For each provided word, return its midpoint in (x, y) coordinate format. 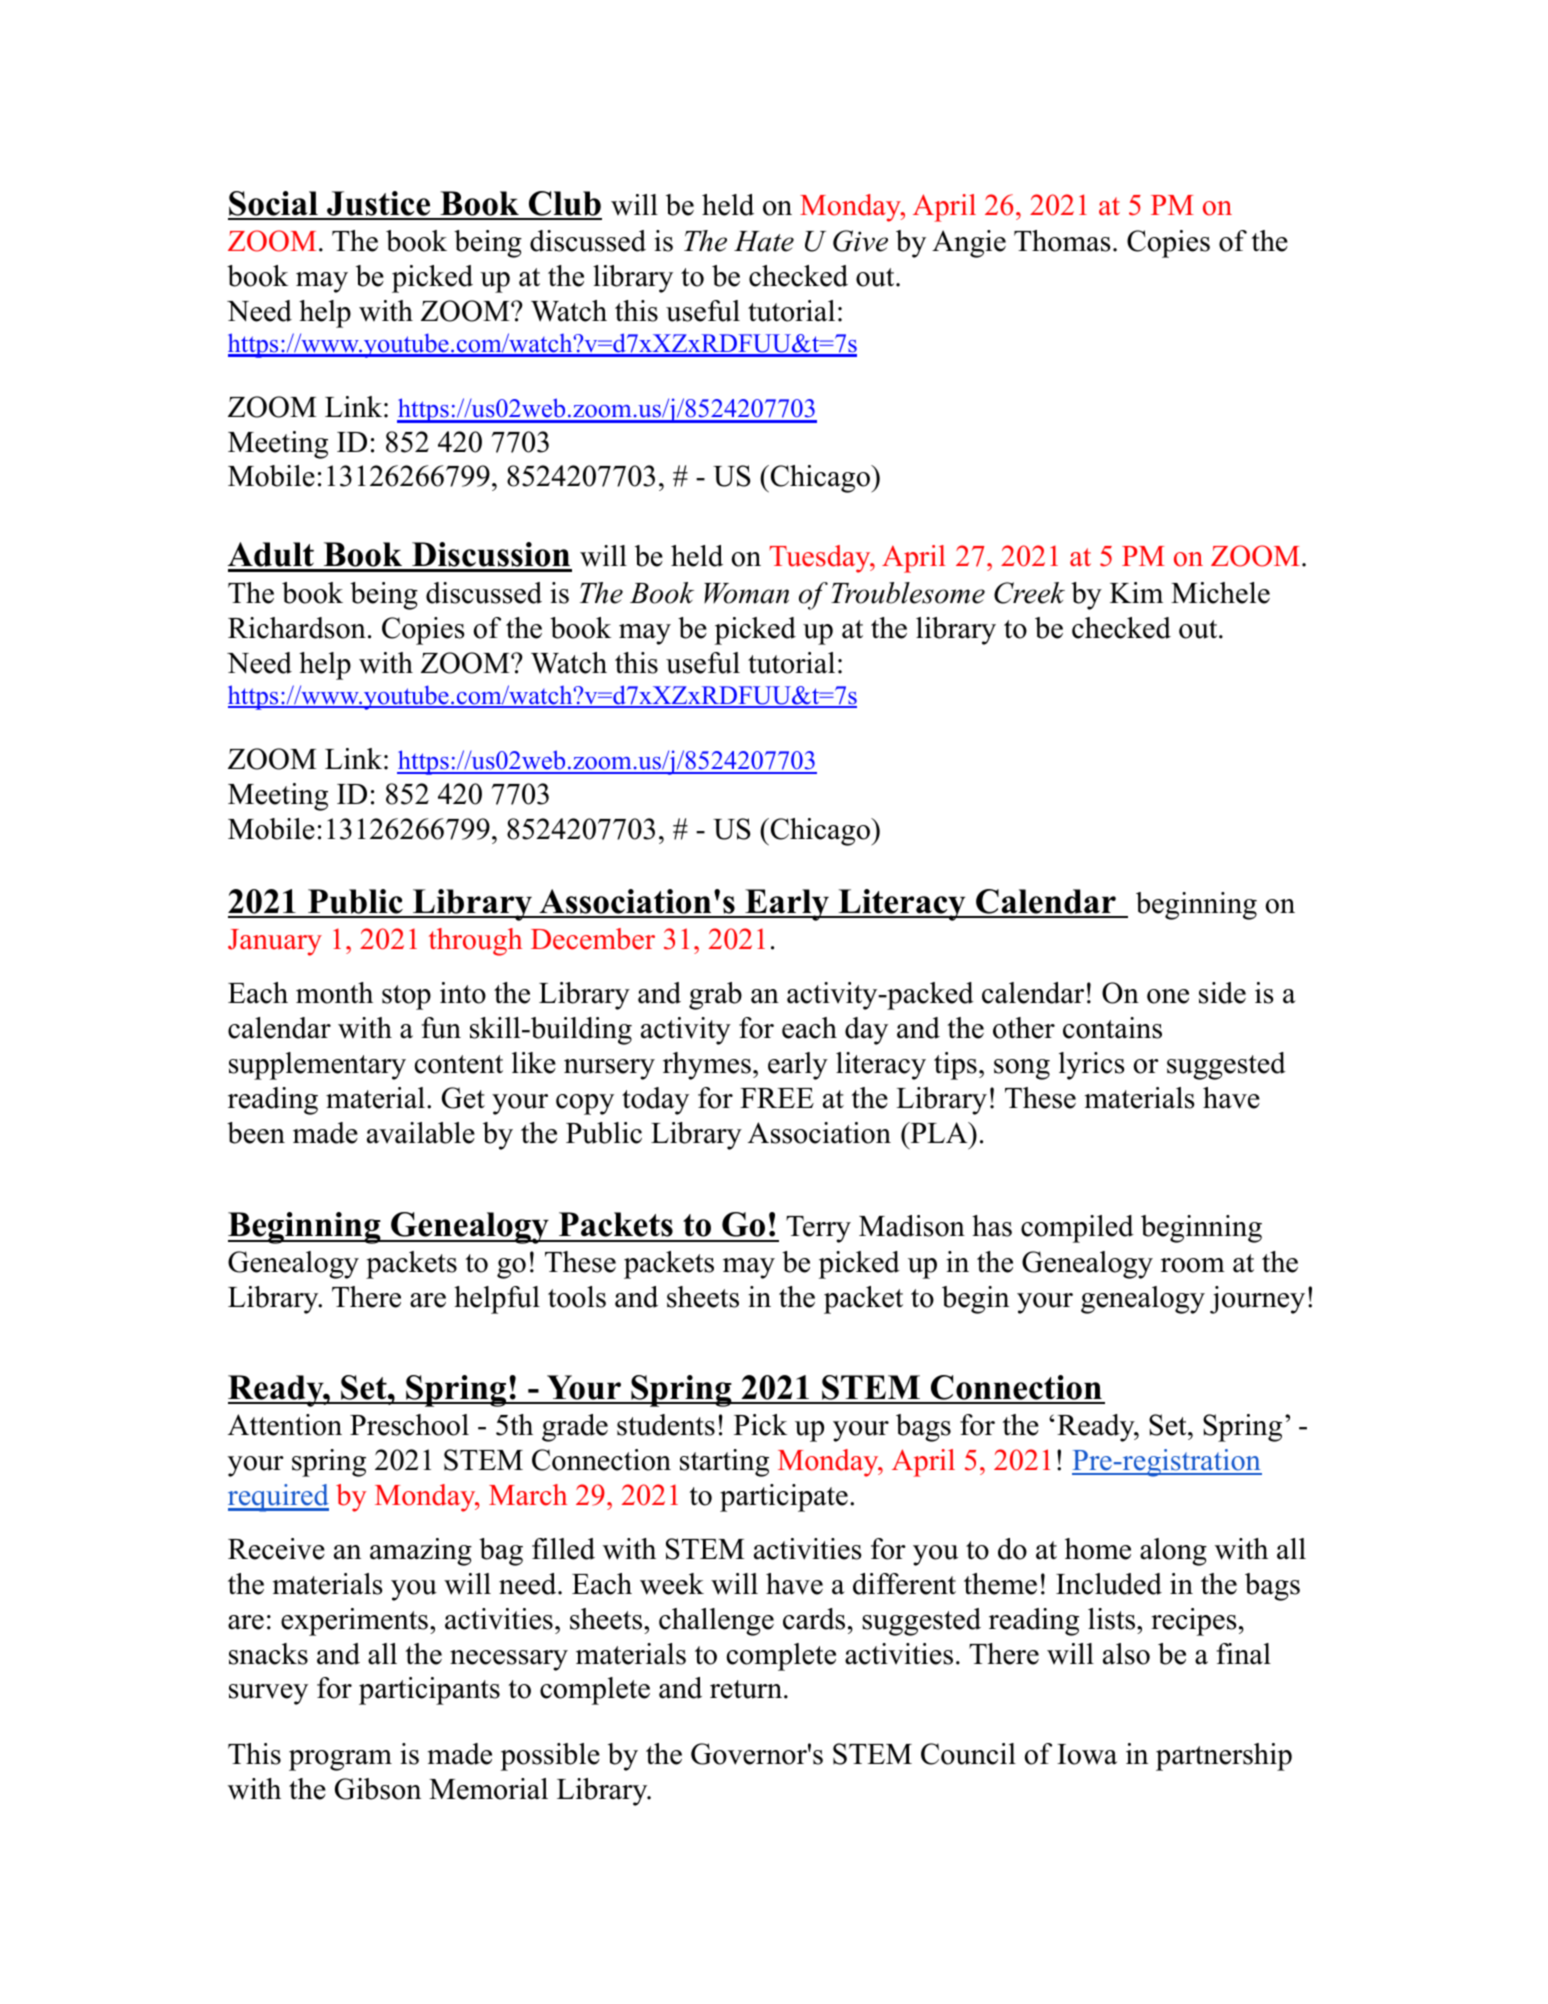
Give (860, 241)
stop (406, 997)
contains (1112, 1028)
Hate (764, 241)
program (340, 1760)
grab (715, 996)
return (746, 1689)
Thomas (1062, 241)
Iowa (1087, 1754)
